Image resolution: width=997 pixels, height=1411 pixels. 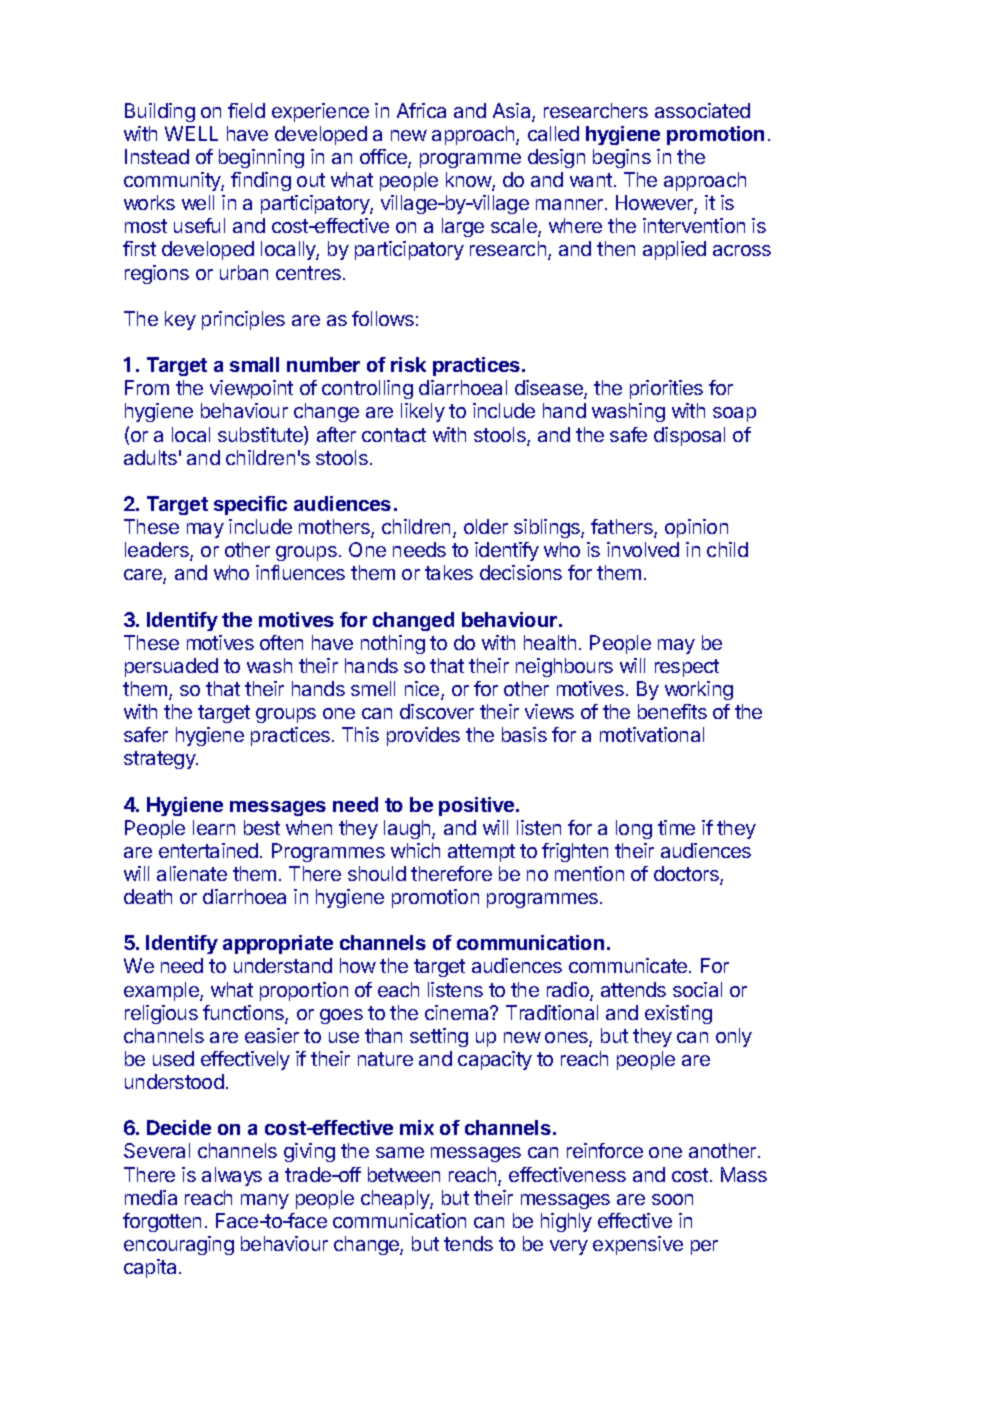 What do you see at coordinates (423, 412) in the screenshot?
I see `likely` at bounding box center [423, 412].
